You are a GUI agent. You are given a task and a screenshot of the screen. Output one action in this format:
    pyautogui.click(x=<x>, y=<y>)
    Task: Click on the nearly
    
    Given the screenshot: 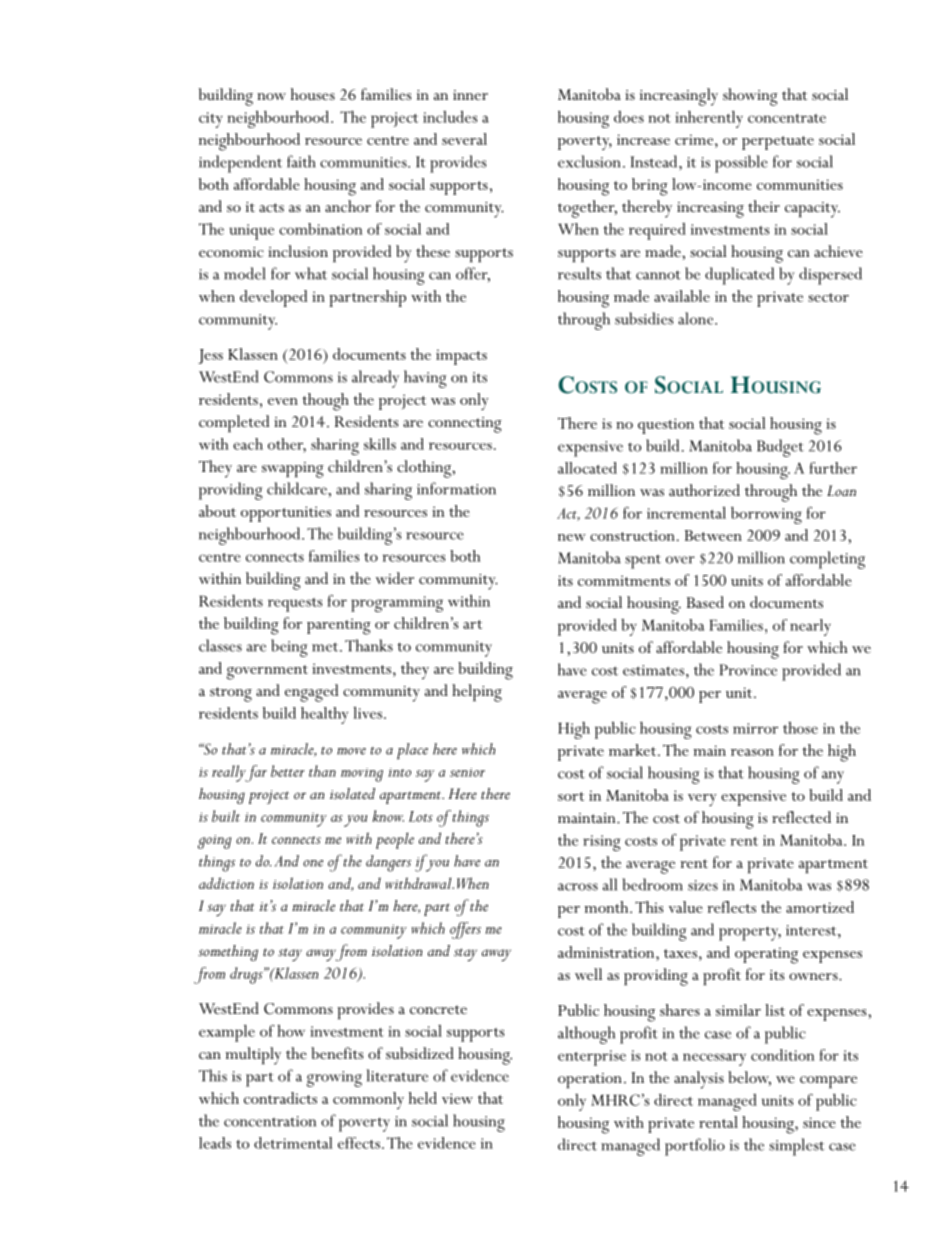 What is the action you would take?
    pyautogui.click(x=810, y=627)
